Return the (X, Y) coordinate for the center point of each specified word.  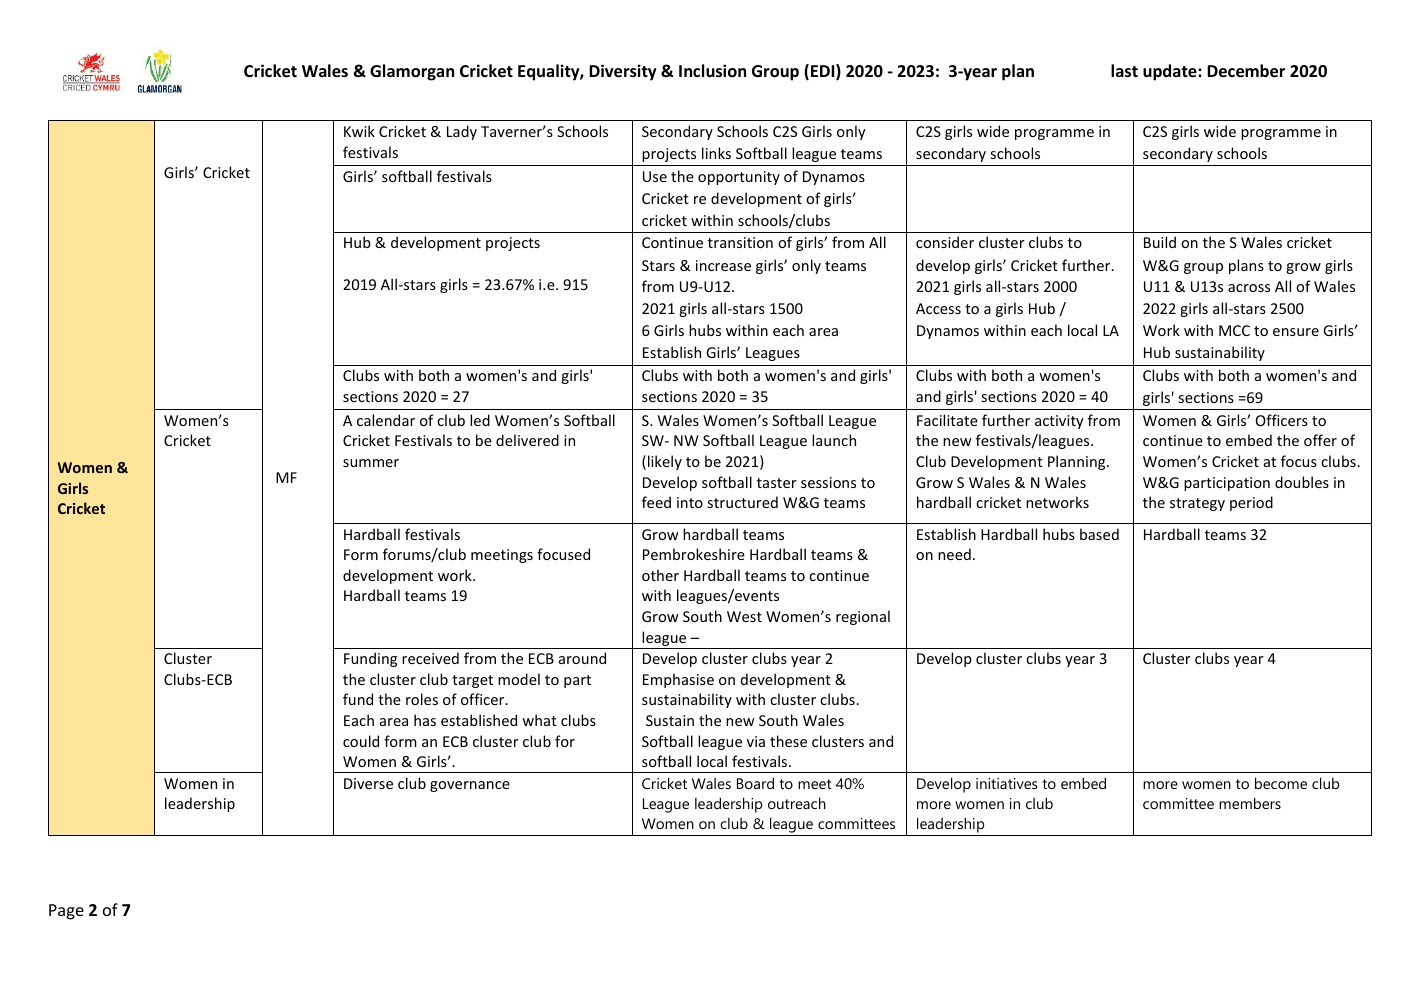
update (1171, 72)
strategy (1197, 504)
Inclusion (712, 71)
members (1250, 803)
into (690, 502)
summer (371, 463)
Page (66, 912)
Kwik (359, 131)
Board (755, 783)
